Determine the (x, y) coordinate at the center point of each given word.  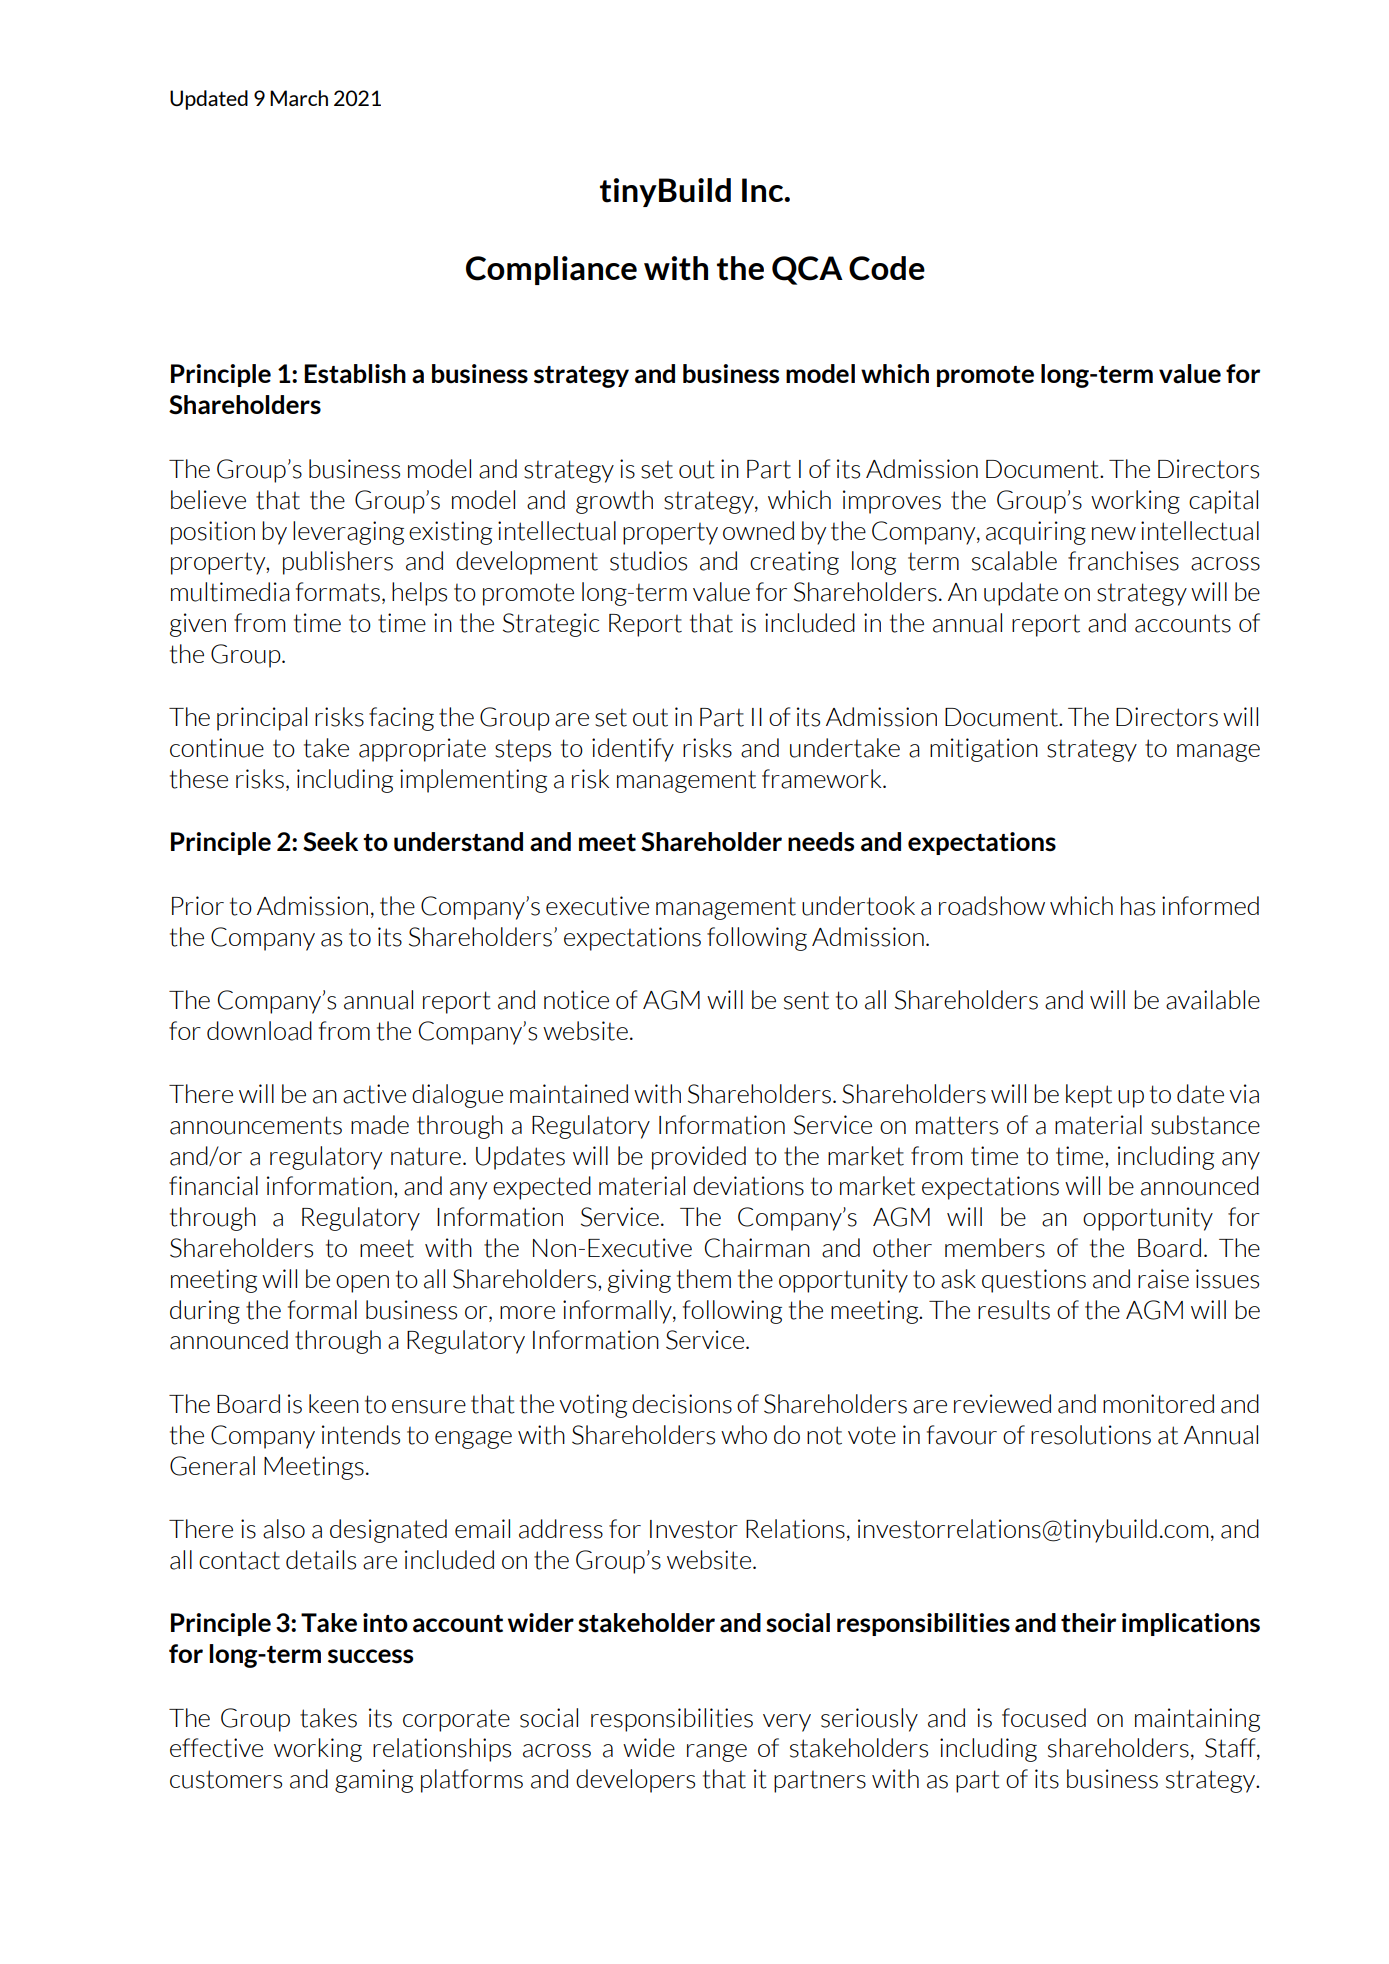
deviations (748, 1186)
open (362, 1284)
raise (1163, 1279)
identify (633, 750)
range (717, 1753)
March (299, 98)
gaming (374, 1781)
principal (262, 719)
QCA (807, 270)
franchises (1123, 561)
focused (1044, 1718)
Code (887, 268)
